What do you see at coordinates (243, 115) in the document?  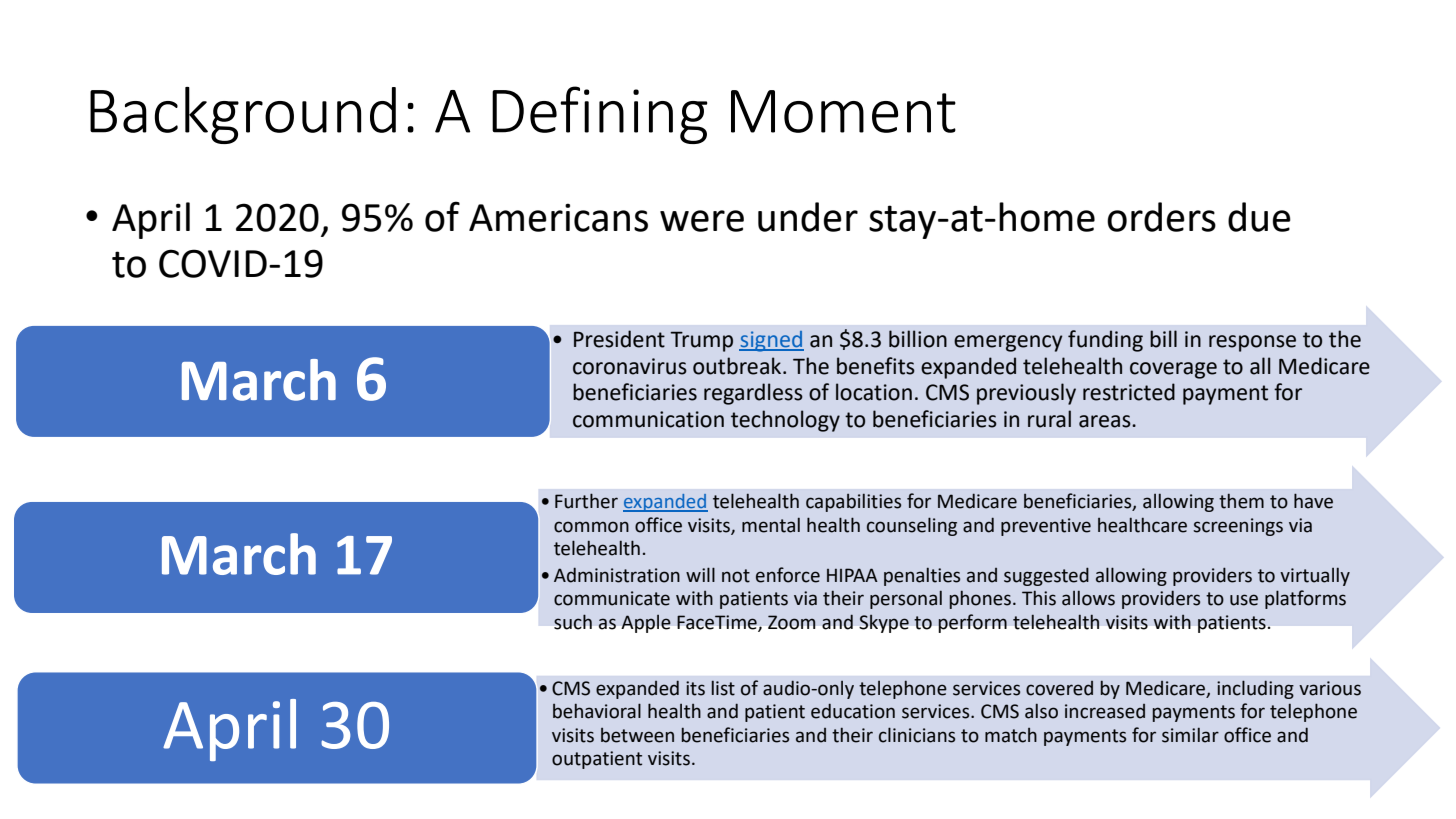 I see `Background` at bounding box center [243, 115].
